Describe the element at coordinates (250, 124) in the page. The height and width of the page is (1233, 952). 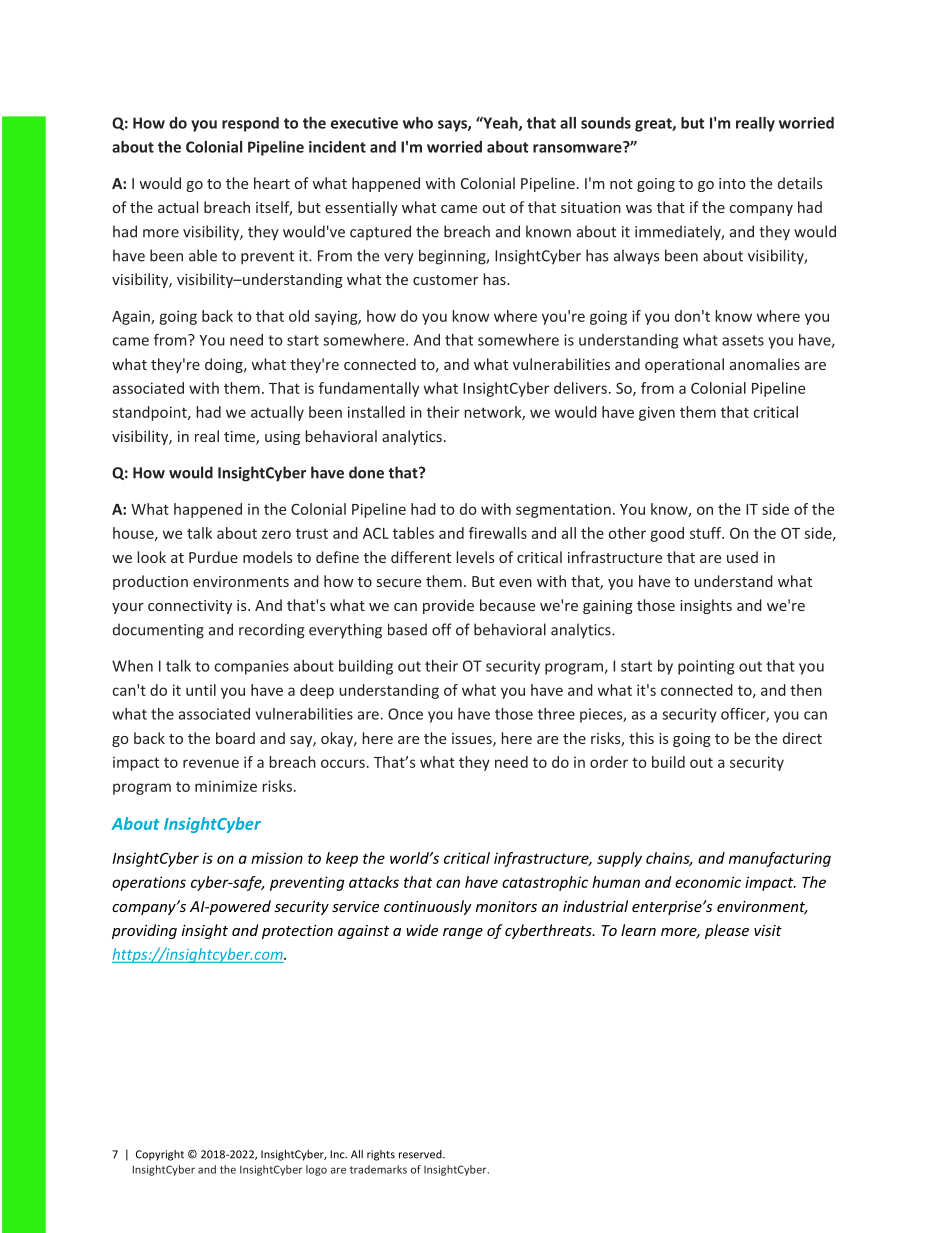
I see `respond` at that location.
